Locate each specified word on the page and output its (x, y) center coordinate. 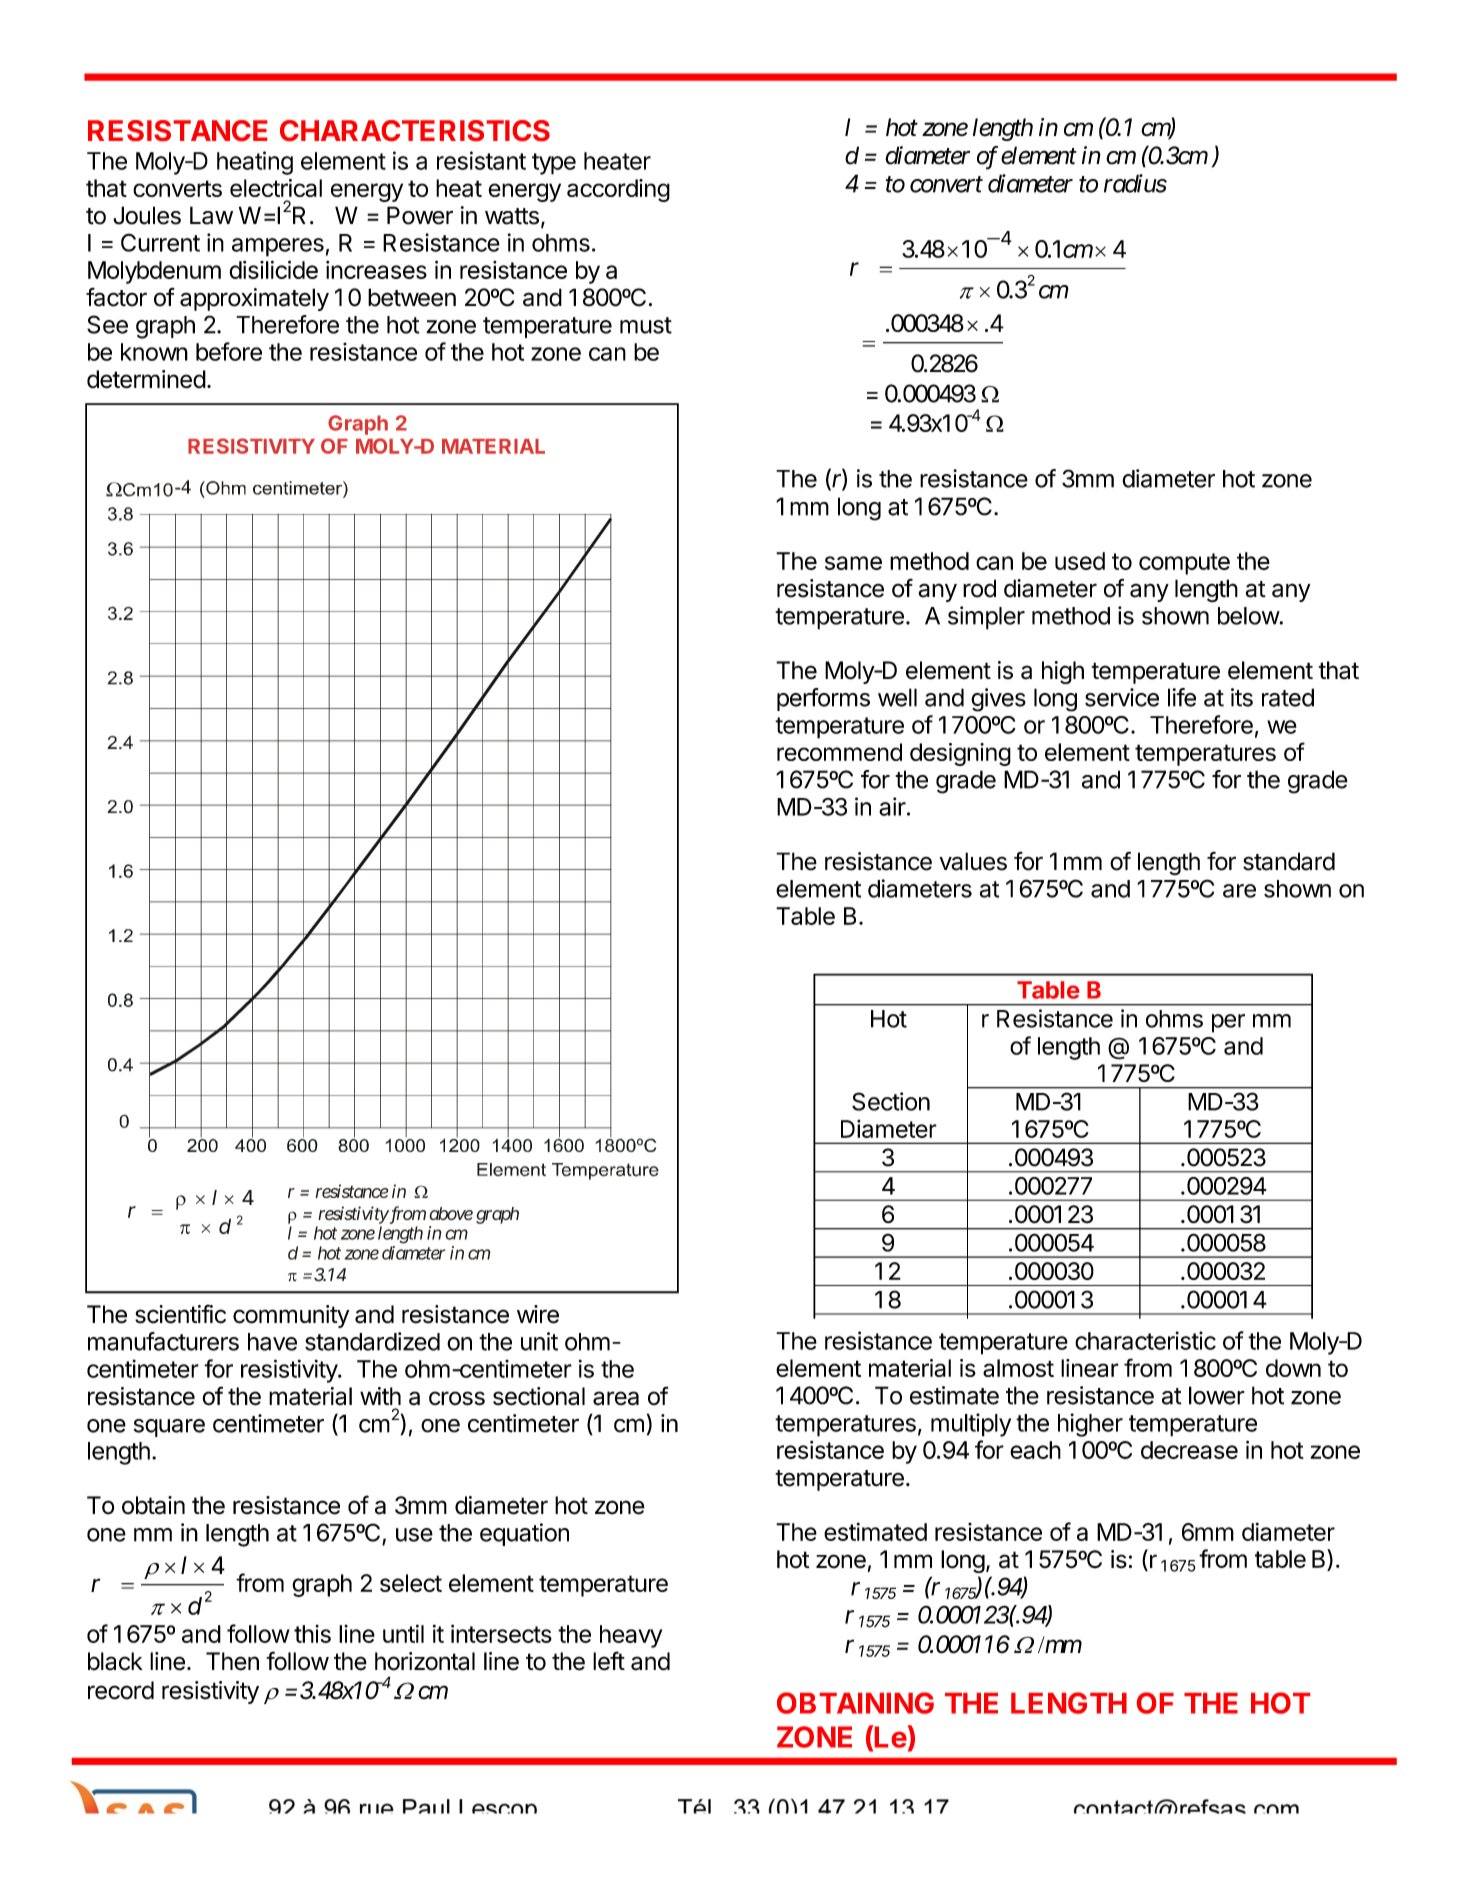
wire (538, 1314)
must (646, 325)
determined (146, 379)
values (973, 861)
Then (232, 1661)
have (272, 1342)
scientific (180, 1314)
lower (1217, 1395)
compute (1184, 564)
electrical (276, 188)
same (853, 563)
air (892, 806)
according (618, 190)
